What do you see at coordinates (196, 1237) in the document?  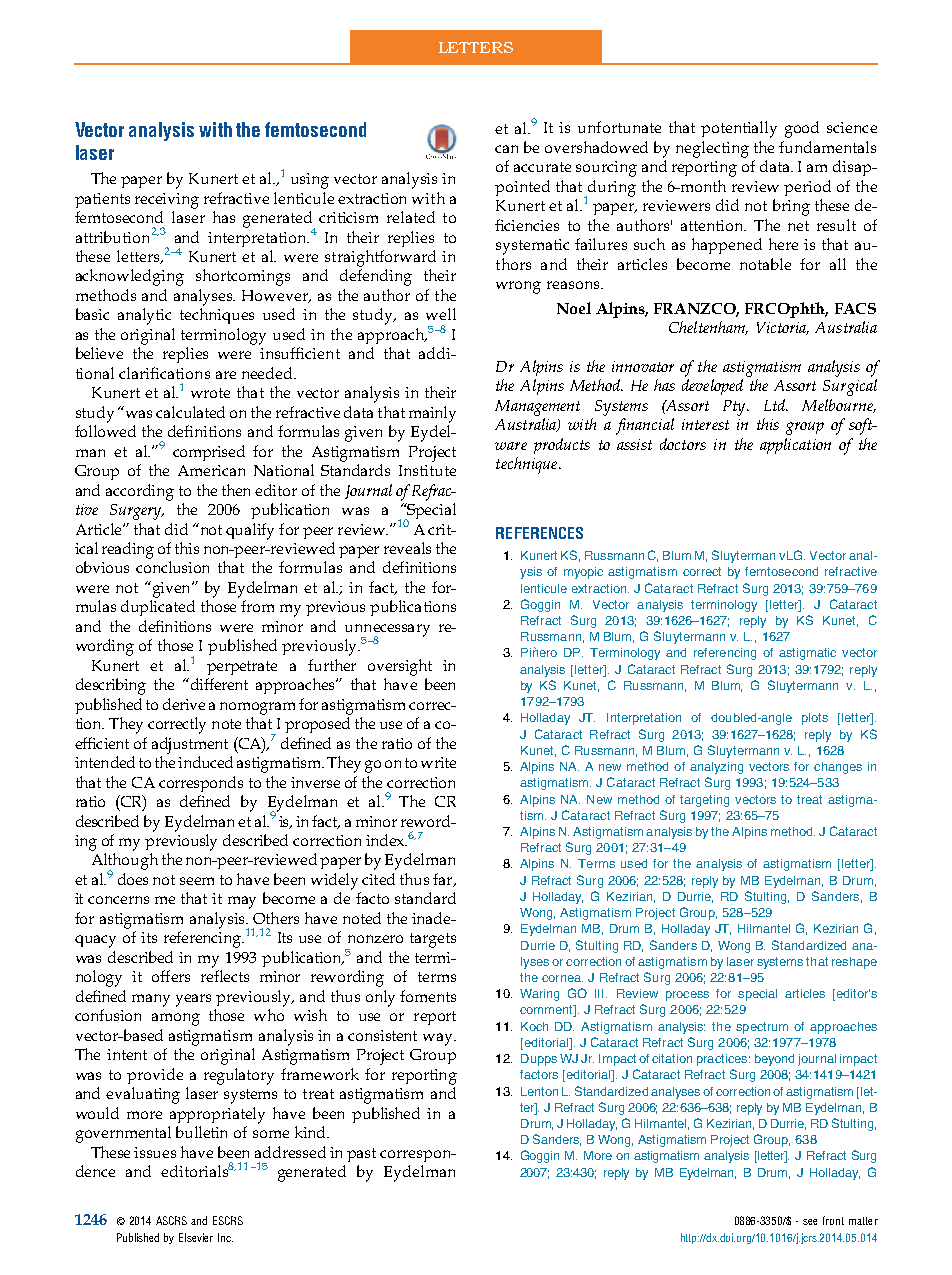 I see `Elsevier` at bounding box center [196, 1237].
